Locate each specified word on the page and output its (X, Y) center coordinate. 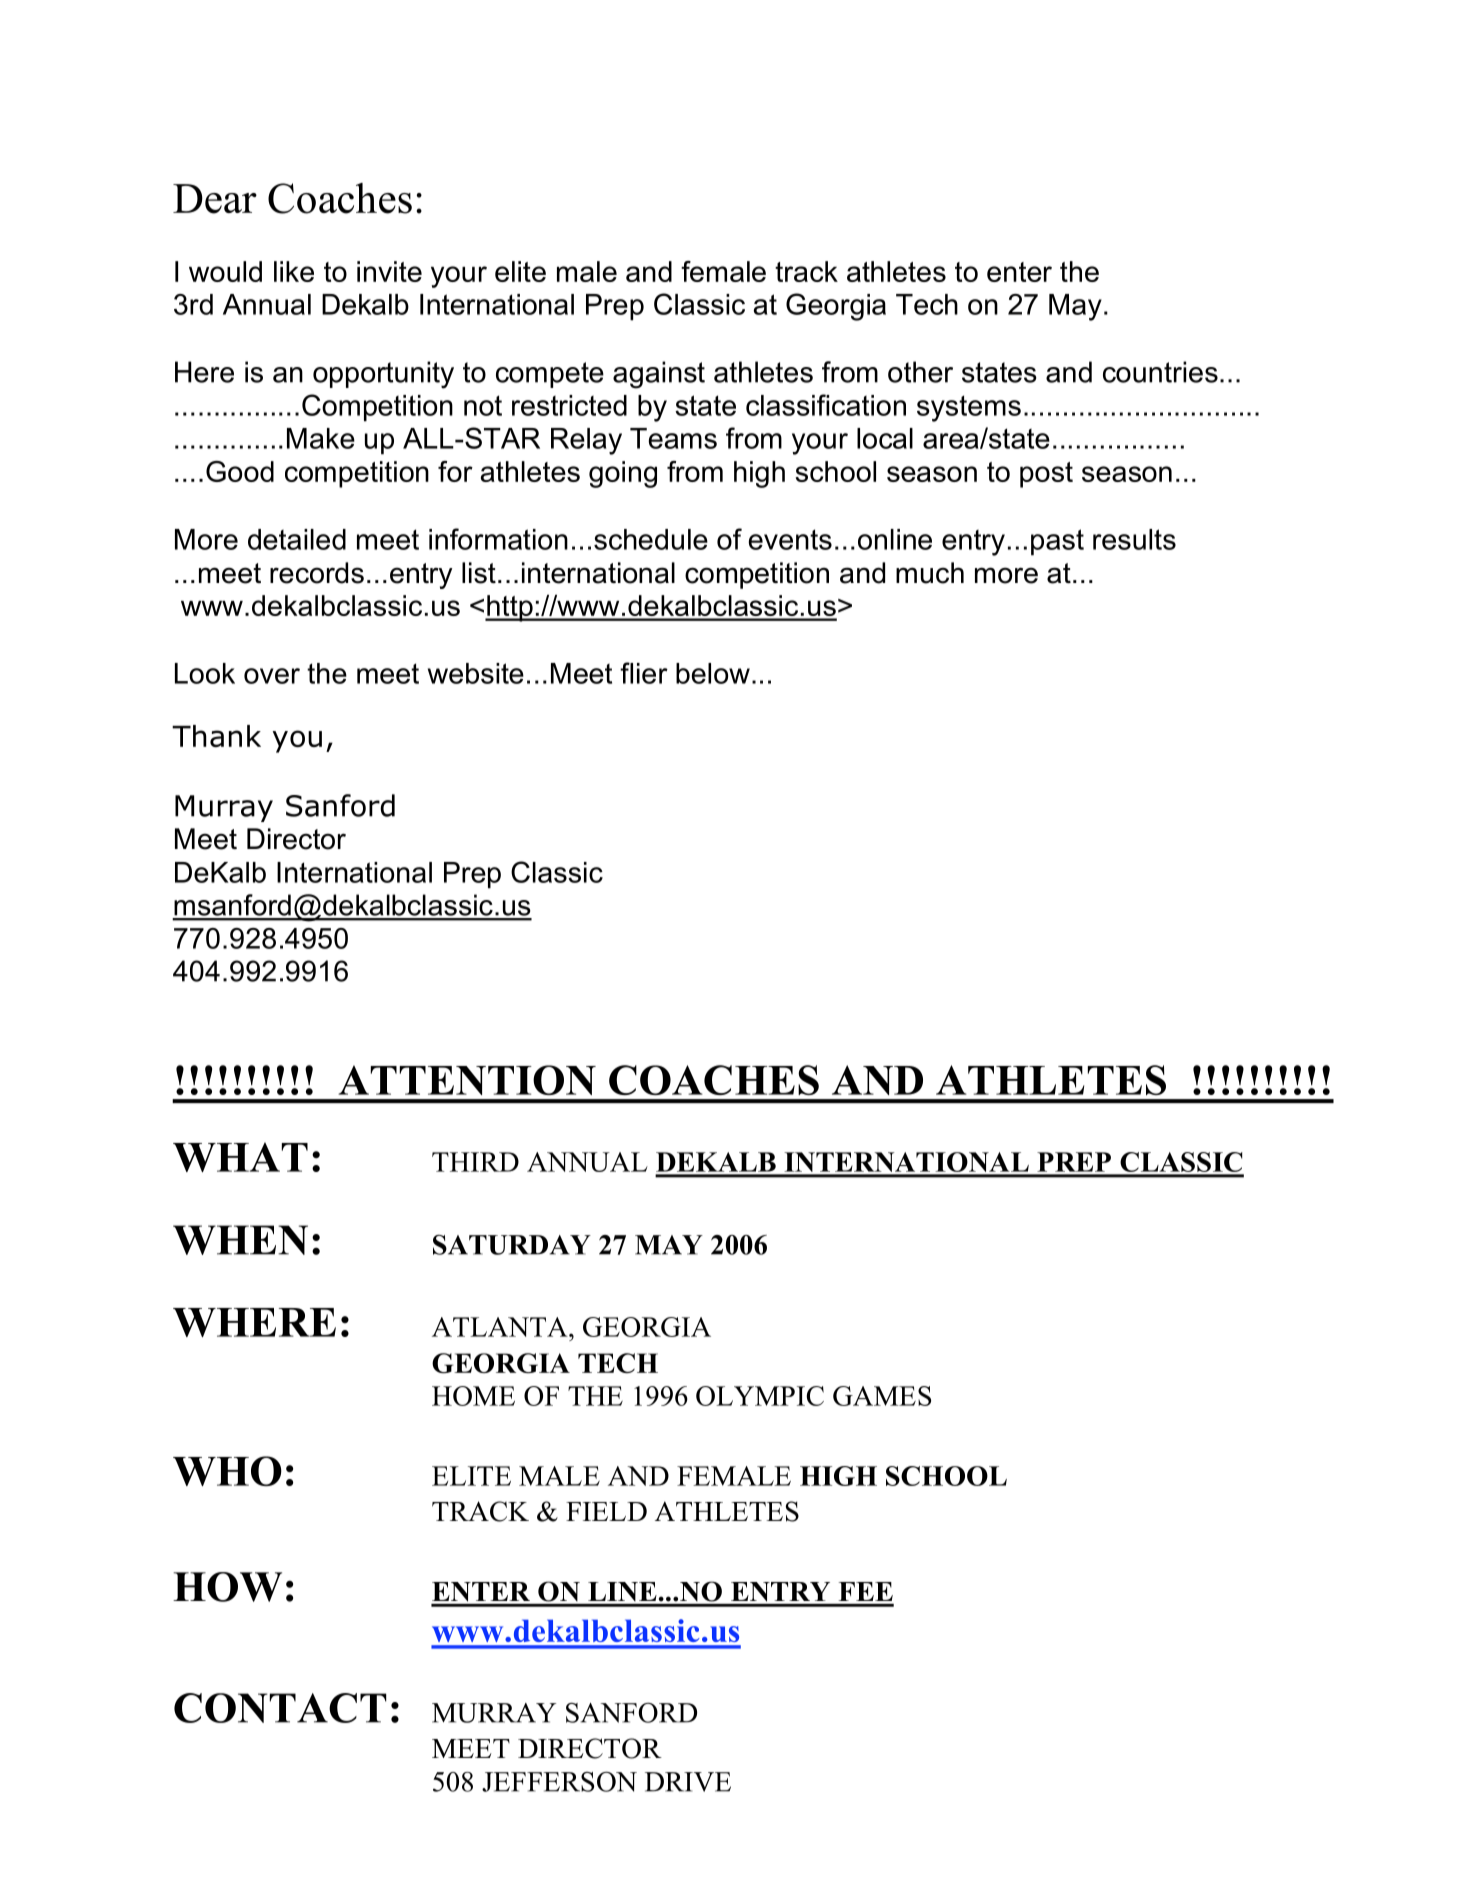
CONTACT (280, 1708)
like (294, 271)
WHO (227, 1471)
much (930, 573)
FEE (866, 1591)
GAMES (882, 1396)
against (659, 375)
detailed (297, 539)
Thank (216, 736)
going (623, 474)
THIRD (475, 1162)
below (713, 673)
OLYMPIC (760, 1396)
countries (1160, 372)
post (1046, 475)
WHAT (240, 1157)
